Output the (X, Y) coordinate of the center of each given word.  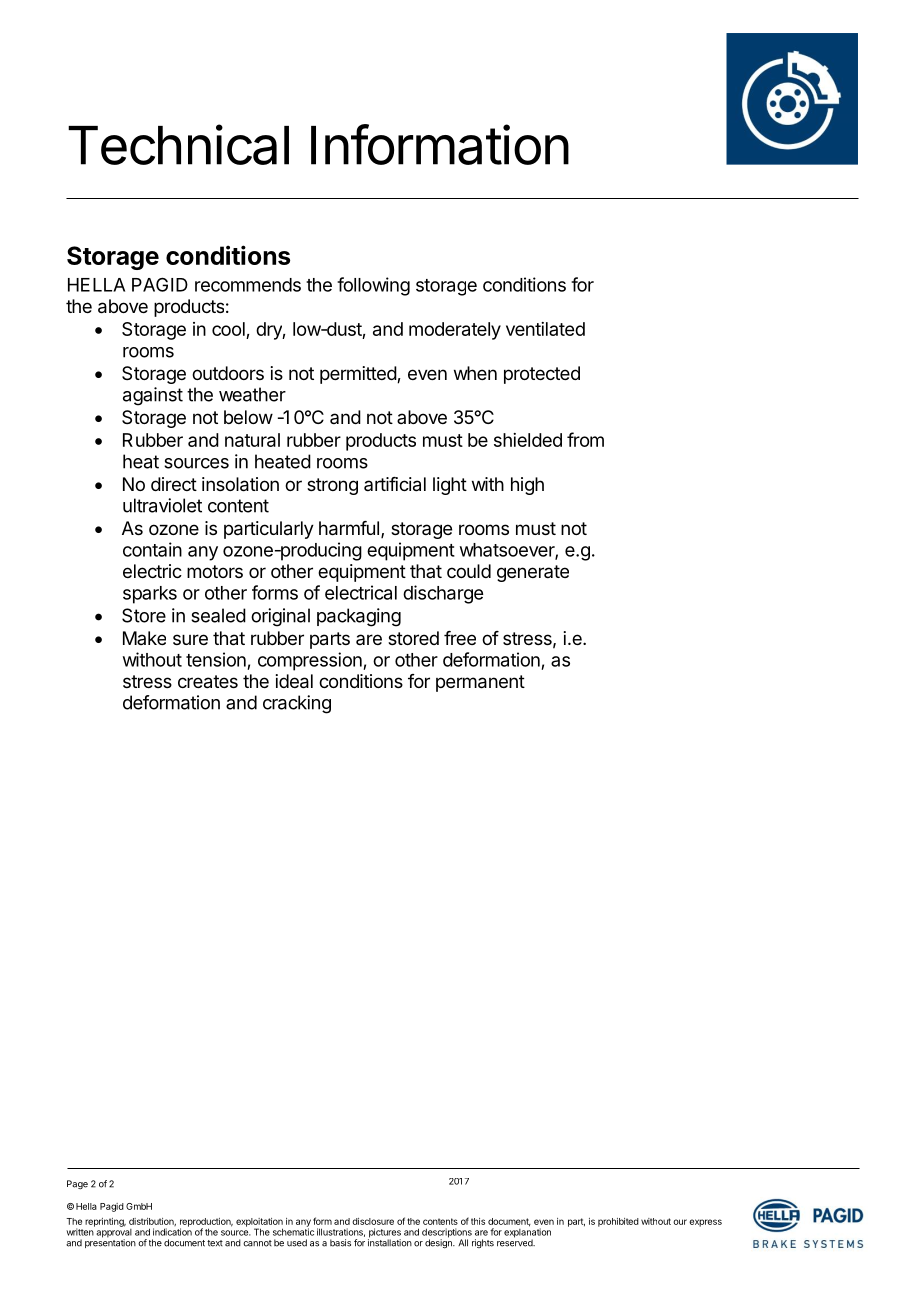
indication (172, 1231)
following (373, 286)
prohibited (618, 1222)
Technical (178, 144)
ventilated (545, 329)
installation (390, 1242)
